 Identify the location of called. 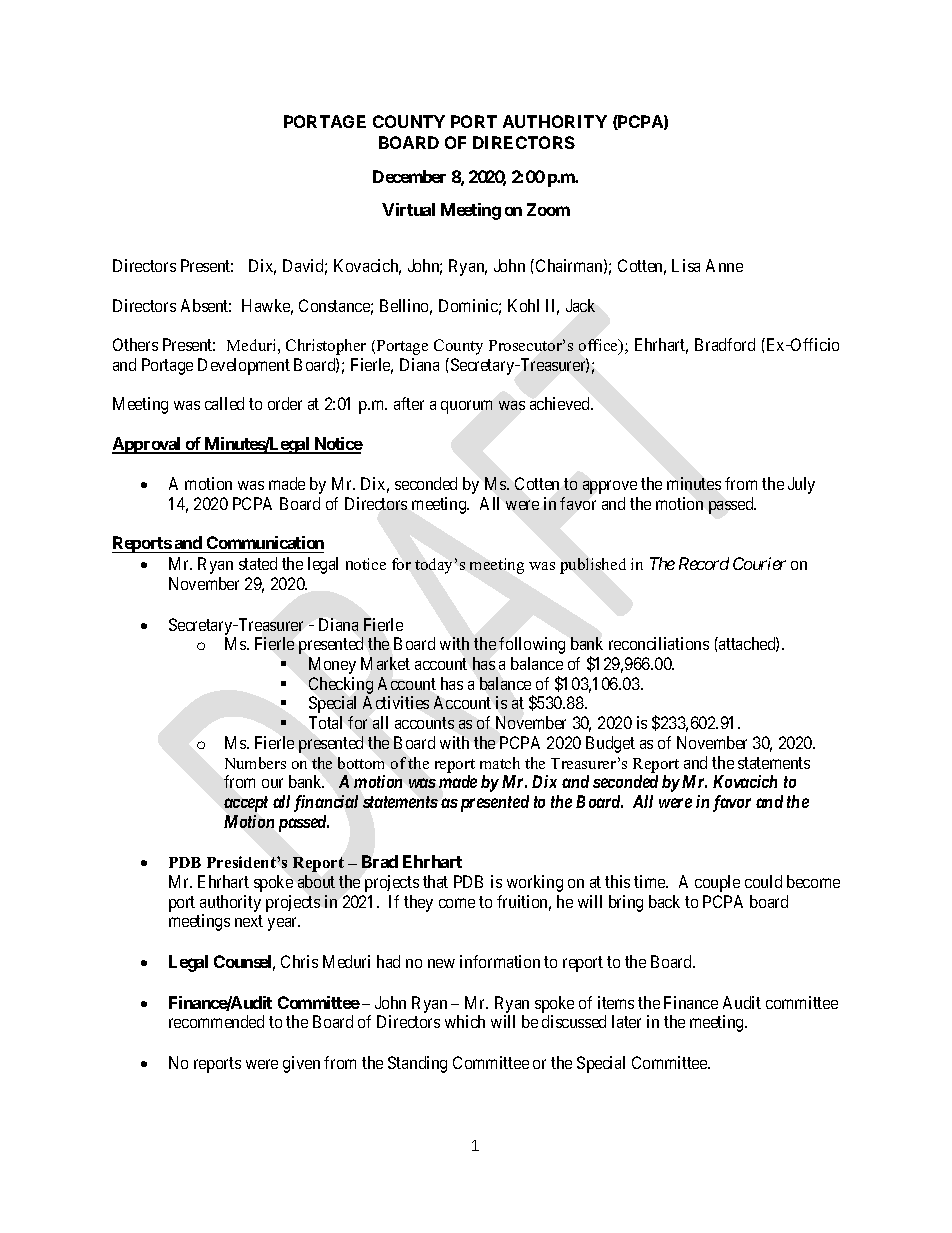
(224, 403).
